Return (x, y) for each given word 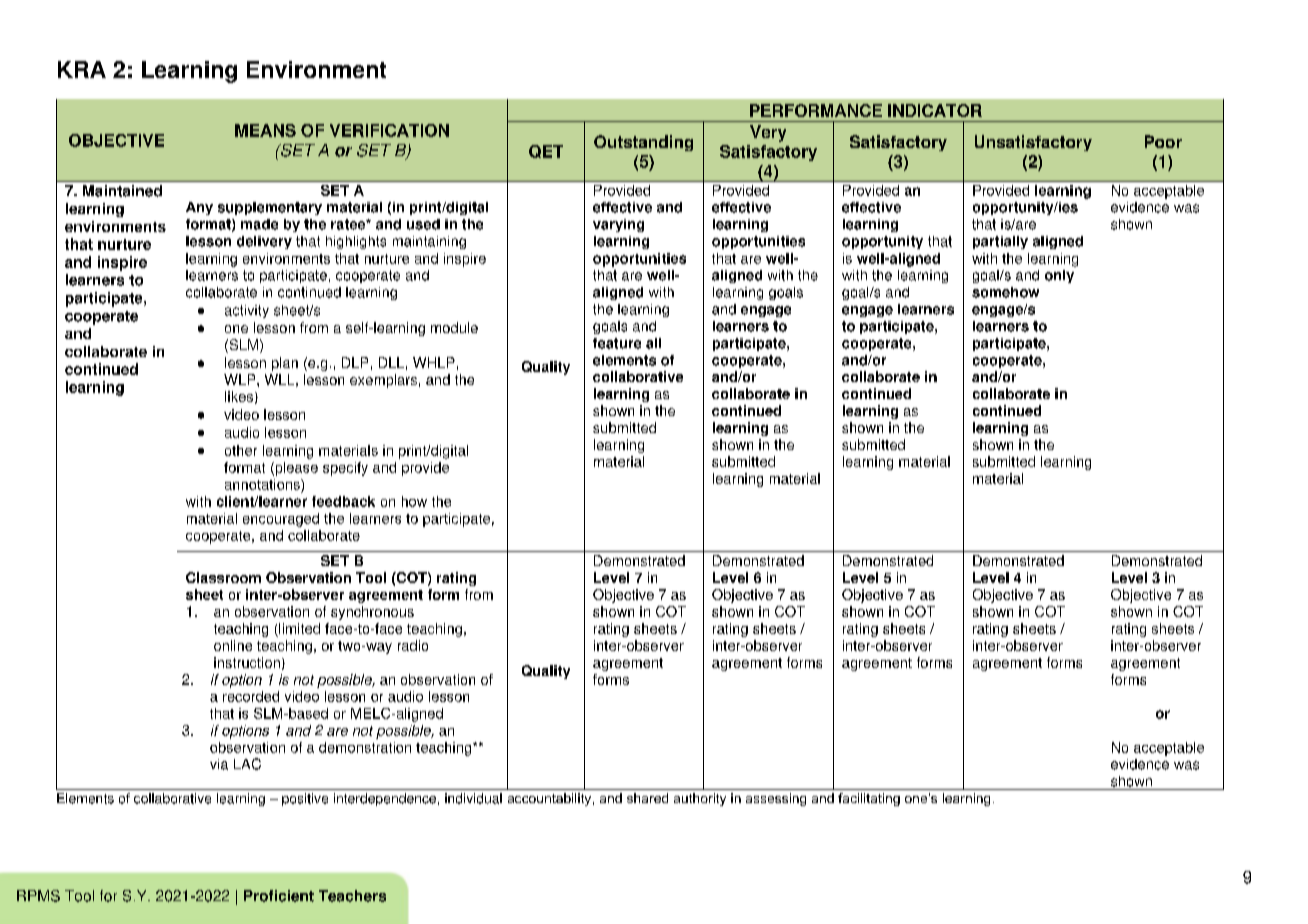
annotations (263, 484)
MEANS (265, 130)
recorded (251, 696)
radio (413, 645)
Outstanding (643, 143)
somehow (1005, 292)
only (1059, 276)
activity (247, 311)
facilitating (869, 799)
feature (617, 343)
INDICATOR (935, 110)
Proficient (279, 896)
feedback (343, 501)
